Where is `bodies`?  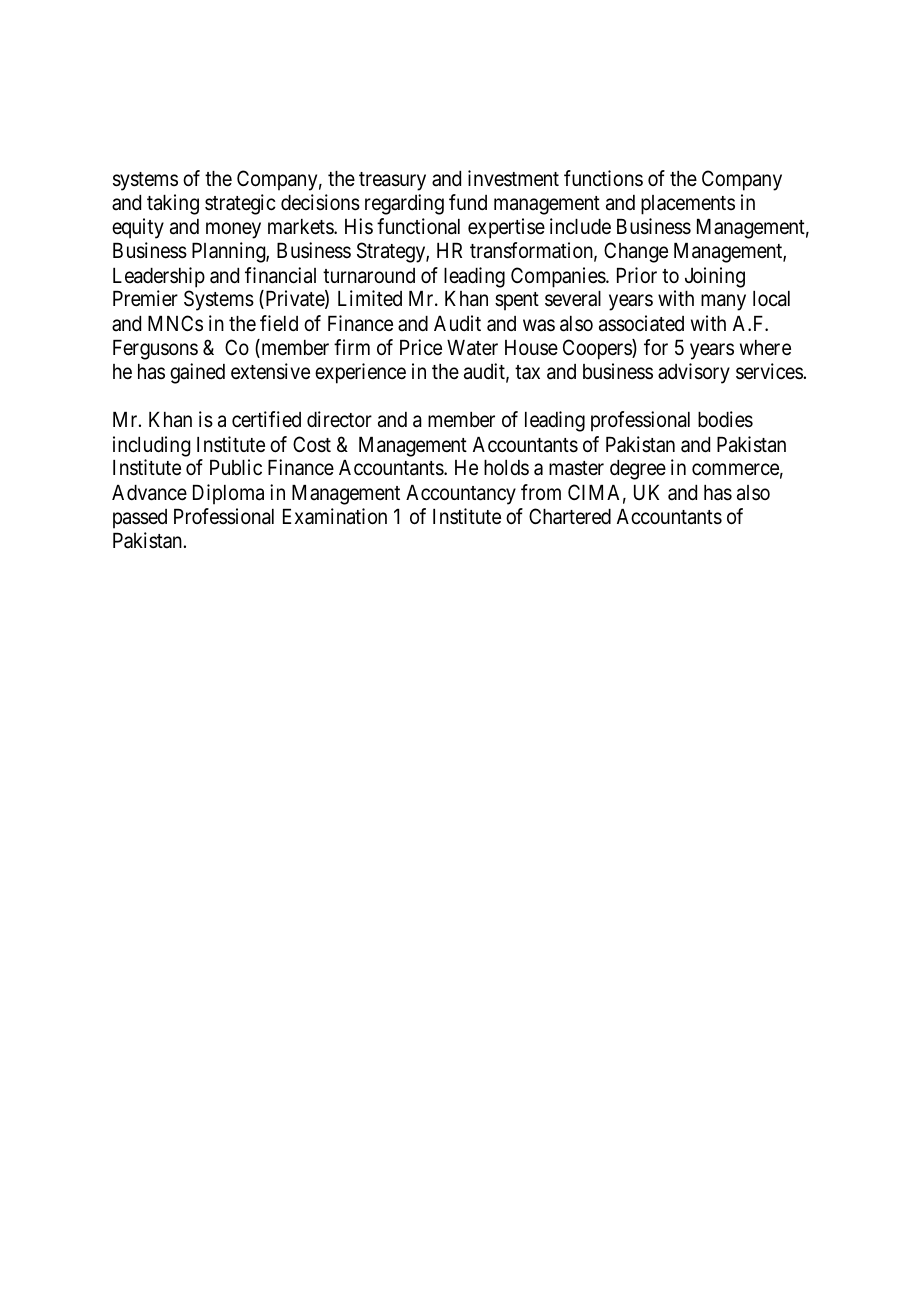 bodies is located at coordinates (725, 419).
